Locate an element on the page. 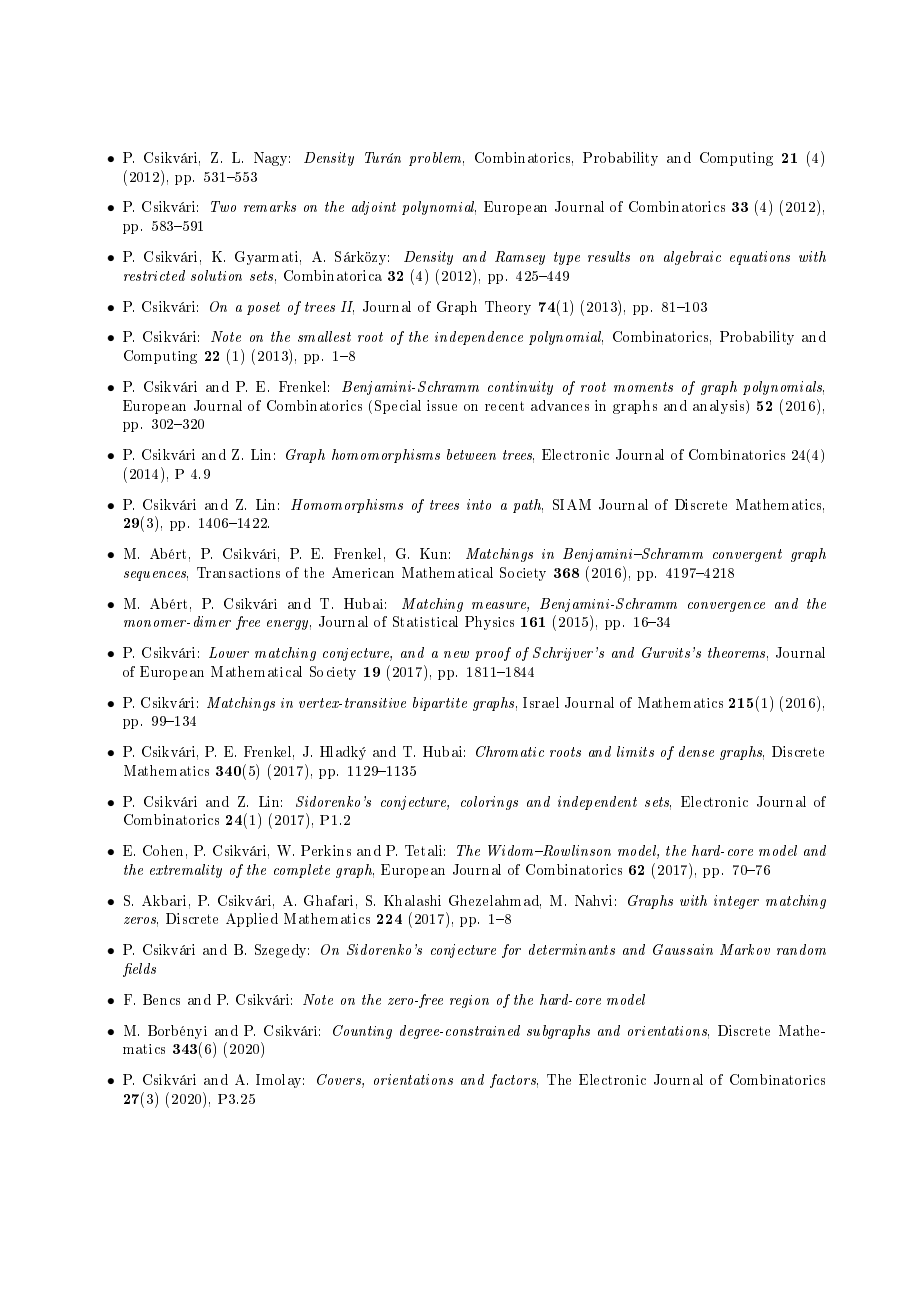 This document has width=924, height=1308. Perkins is located at coordinates (326, 850).
